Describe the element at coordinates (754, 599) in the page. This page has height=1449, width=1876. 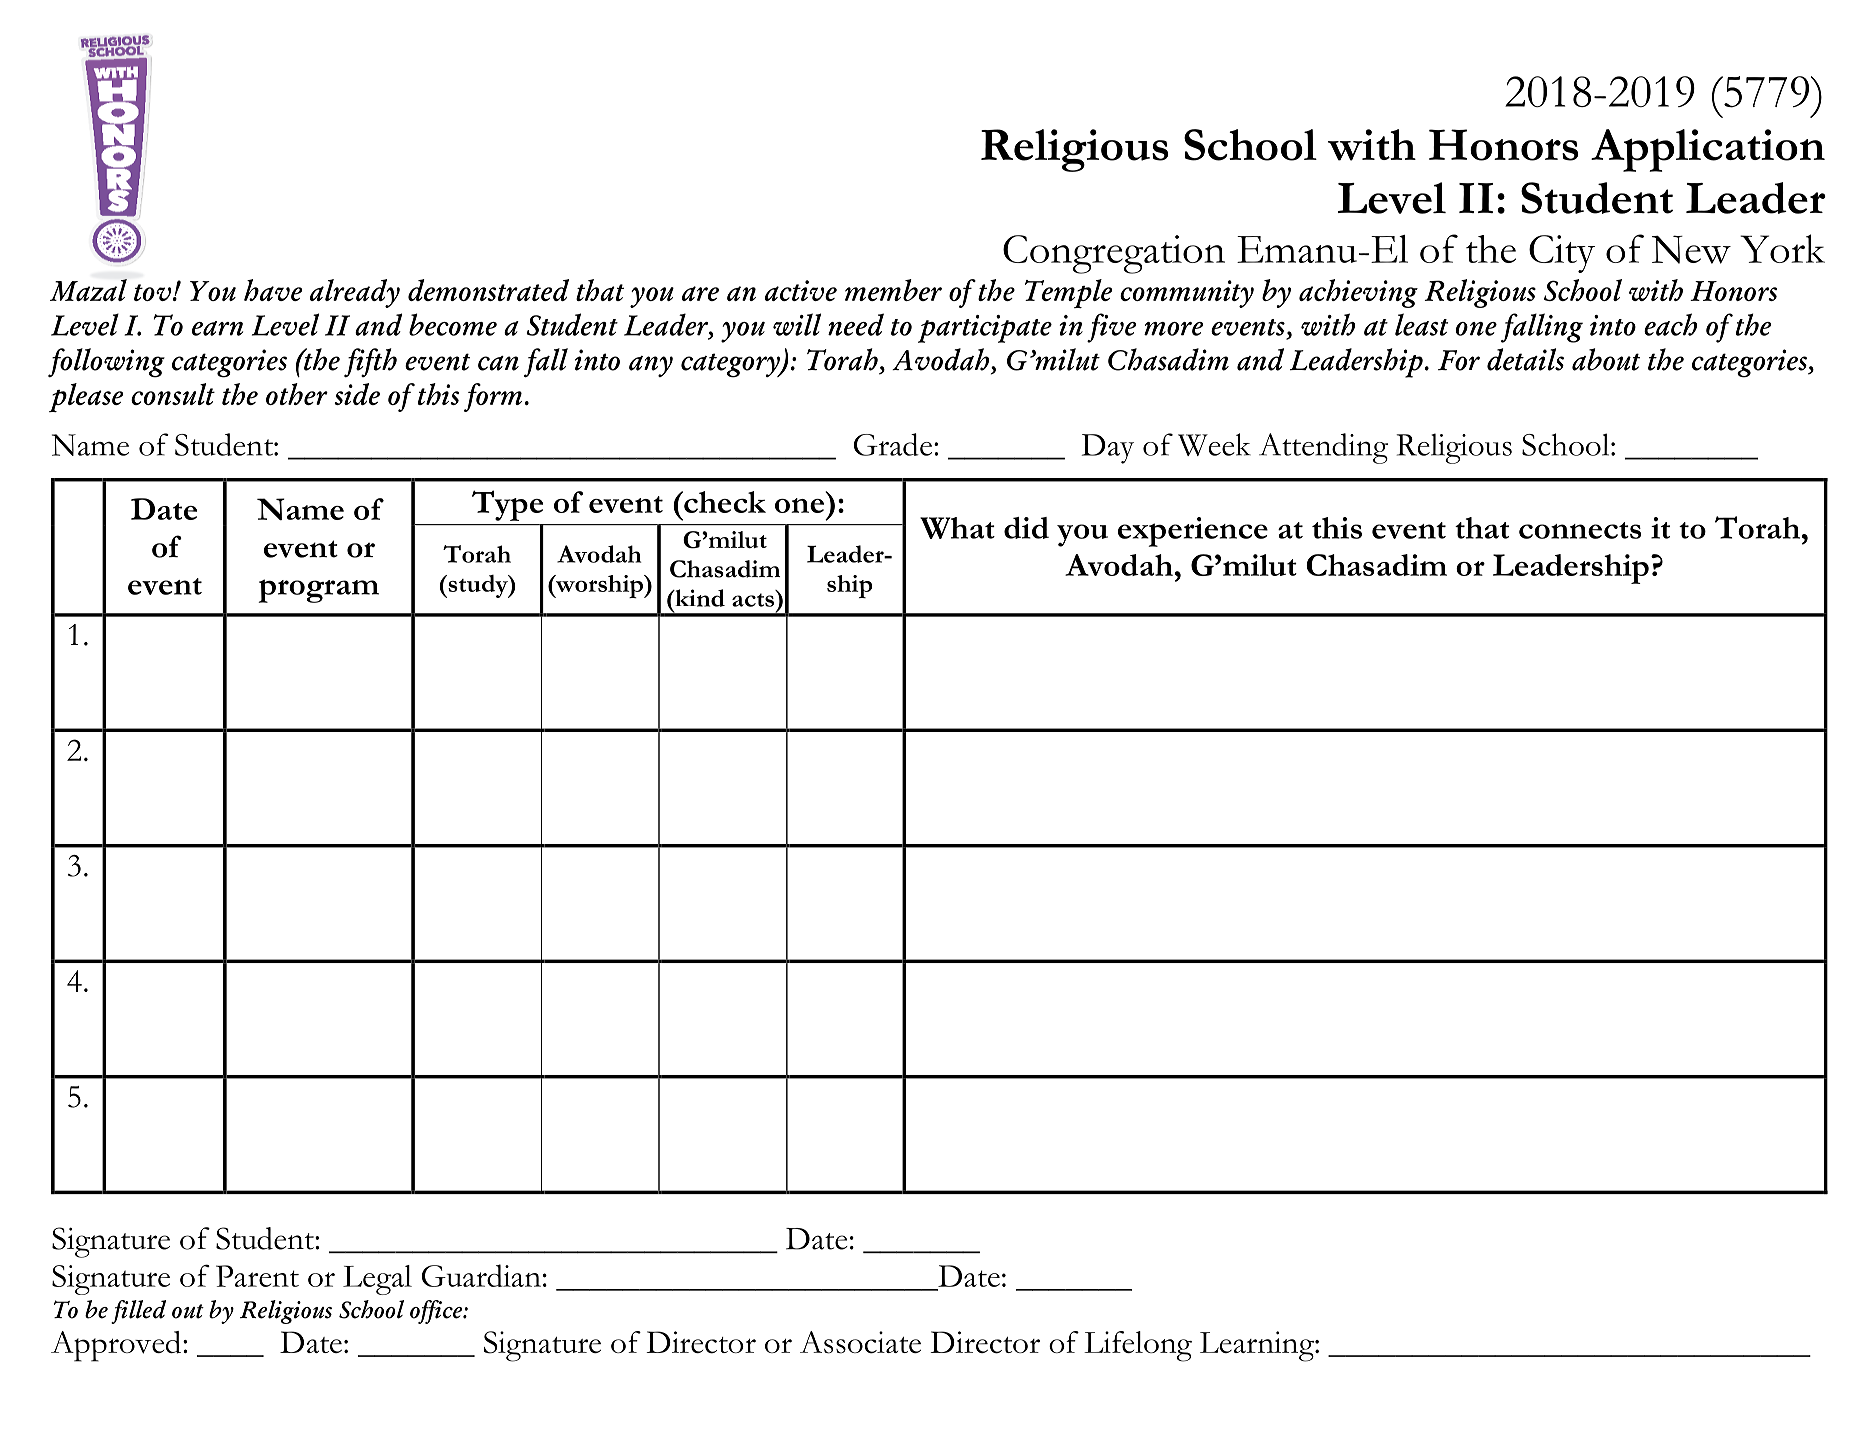
I see `acts` at that location.
